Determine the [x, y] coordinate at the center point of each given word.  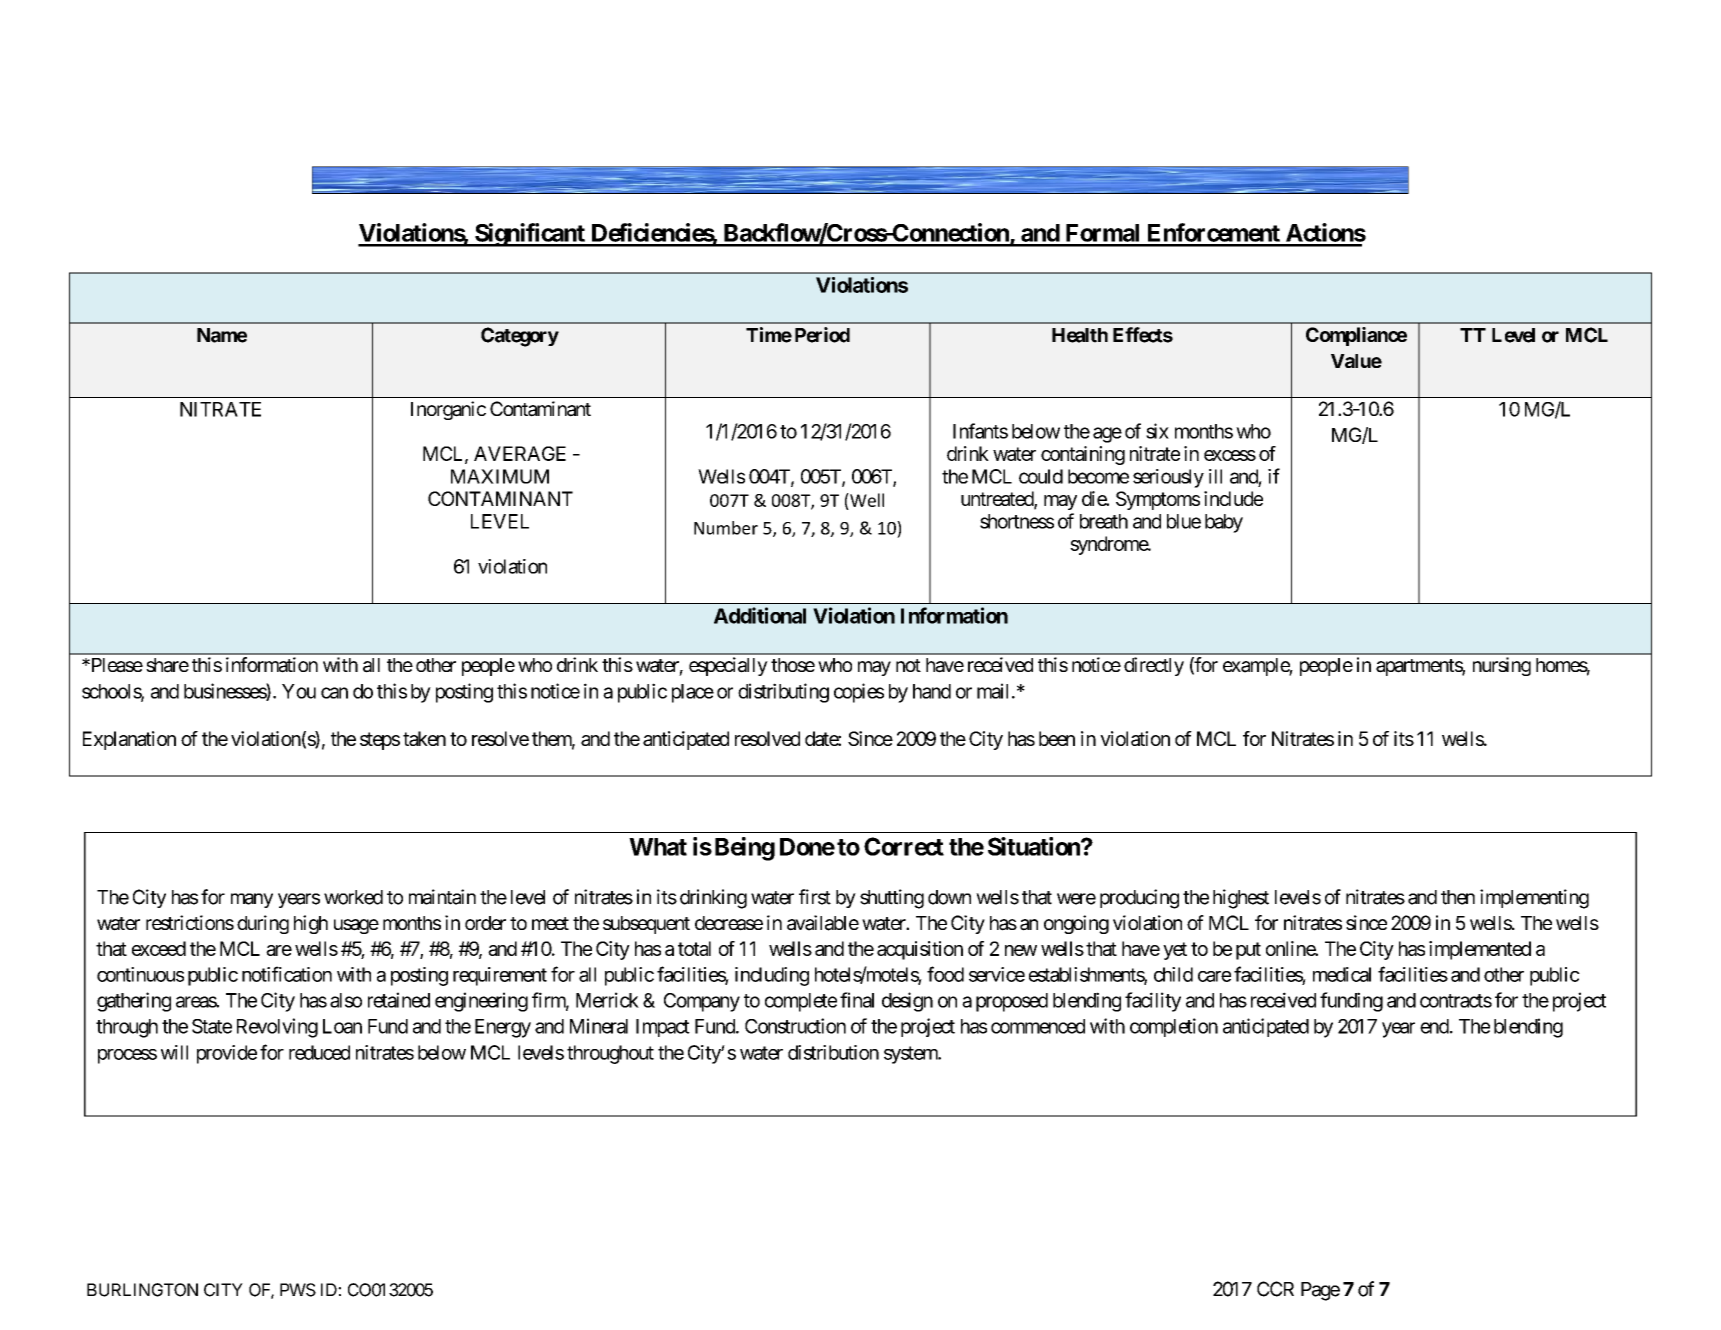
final [857, 1000]
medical [1342, 974]
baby [1224, 523]
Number [726, 528]
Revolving [277, 1028]
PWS [298, 1290]
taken [424, 738]
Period [822, 335]
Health [1080, 335]
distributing [783, 693]
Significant [530, 235]
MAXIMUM [500, 476]
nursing [1502, 666]
